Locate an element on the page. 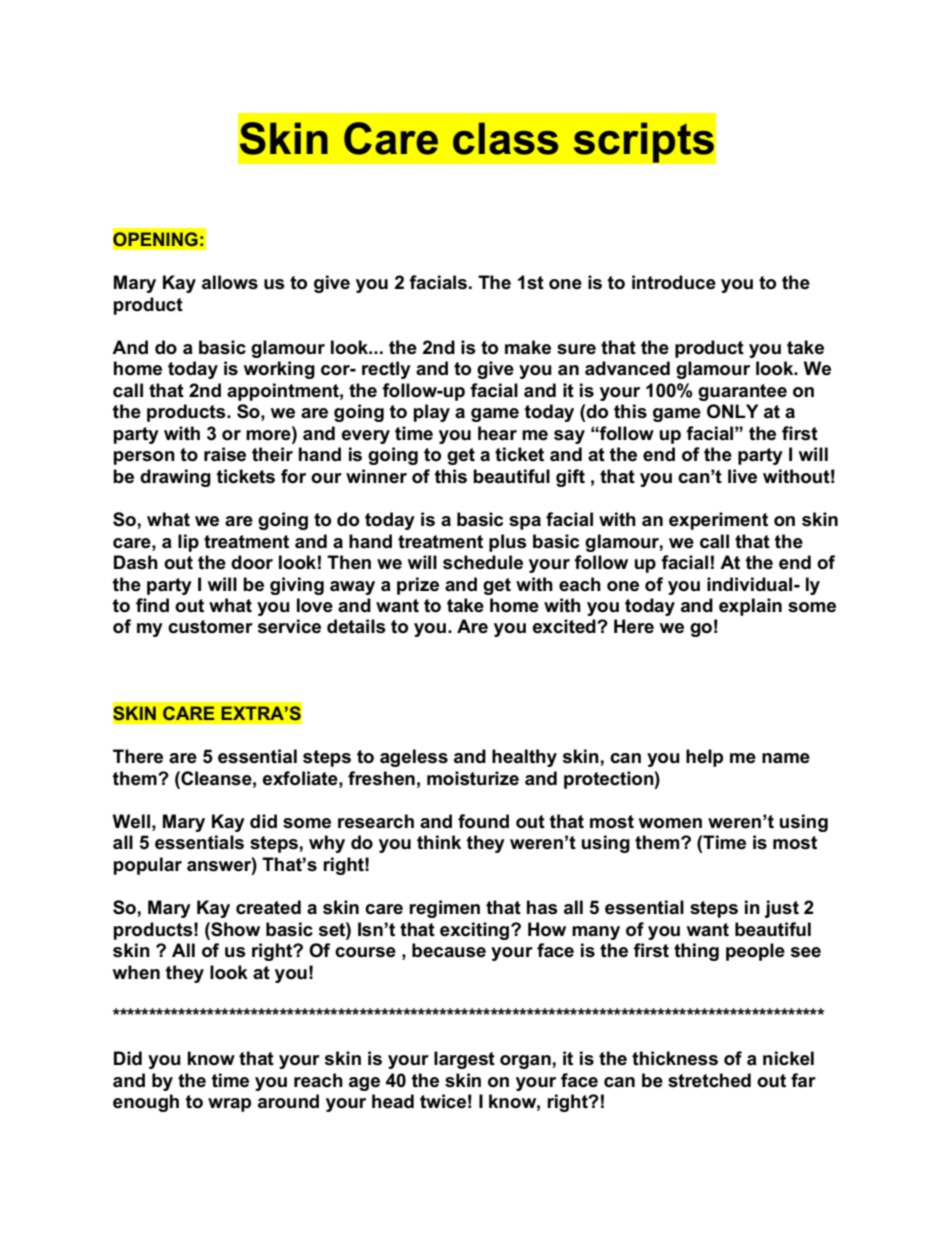  customer is located at coordinates (210, 627).
